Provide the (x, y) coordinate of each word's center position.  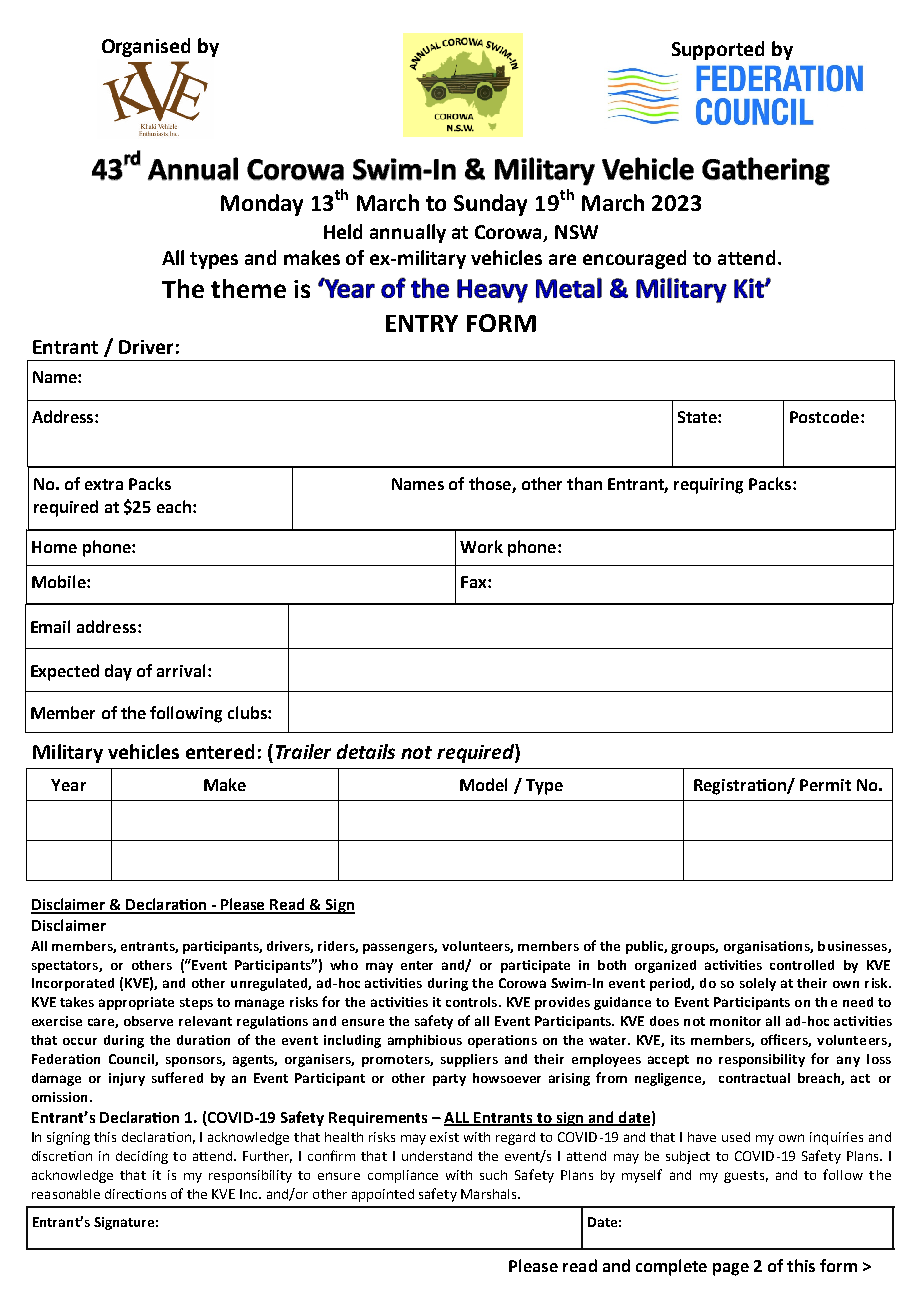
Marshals (490, 1194)
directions (135, 1194)
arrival (181, 670)
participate (535, 966)
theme (248, 288)
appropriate (136, 1003)
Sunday (490, 205)
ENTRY (422, 323)
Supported (718, 50)
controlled (802, 965)
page (731, 1269)
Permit (825, 785)
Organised (146, 47)
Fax (475, 582)
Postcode (824, 416)
